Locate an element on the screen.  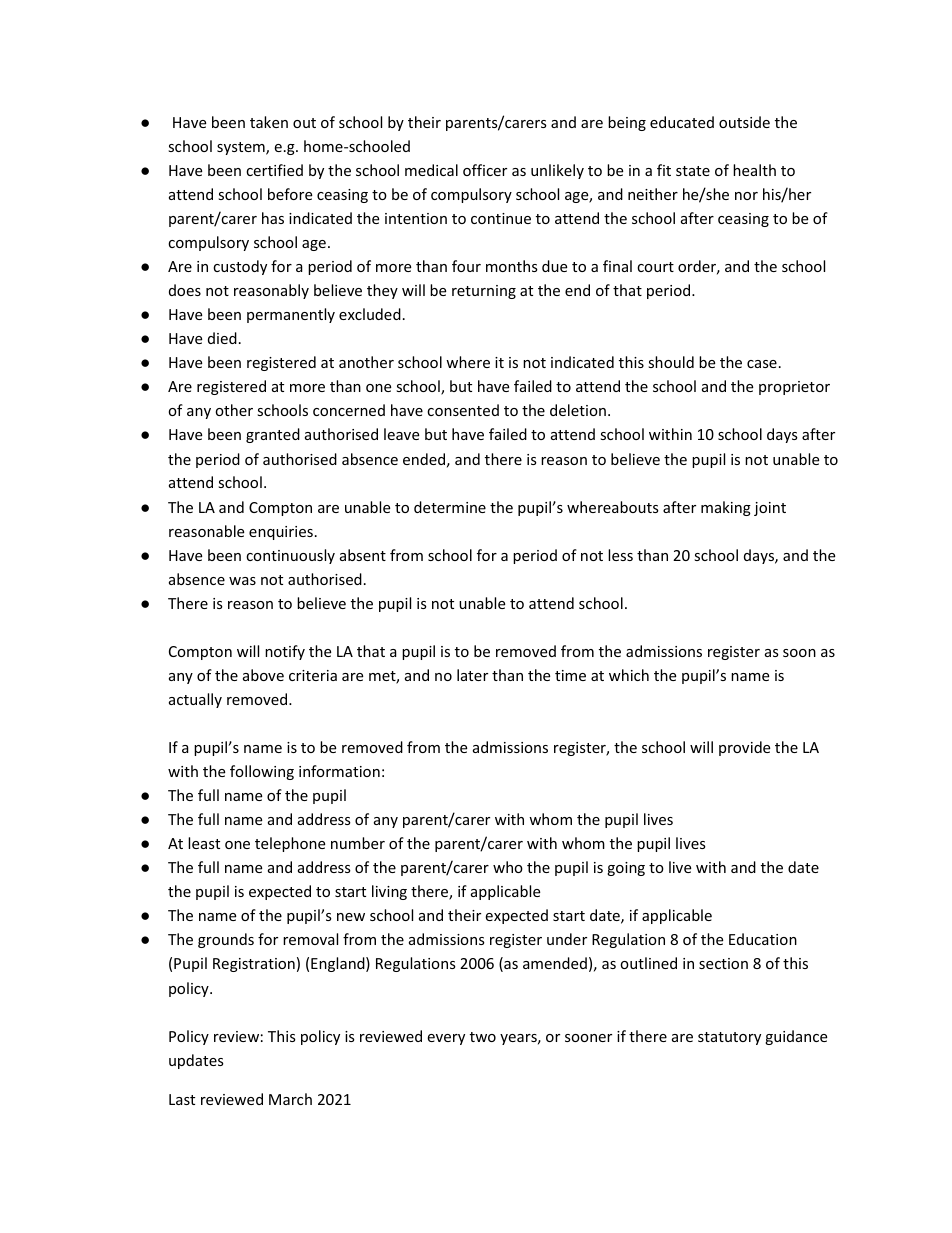
telephone is located at coordinates (290, 844).
